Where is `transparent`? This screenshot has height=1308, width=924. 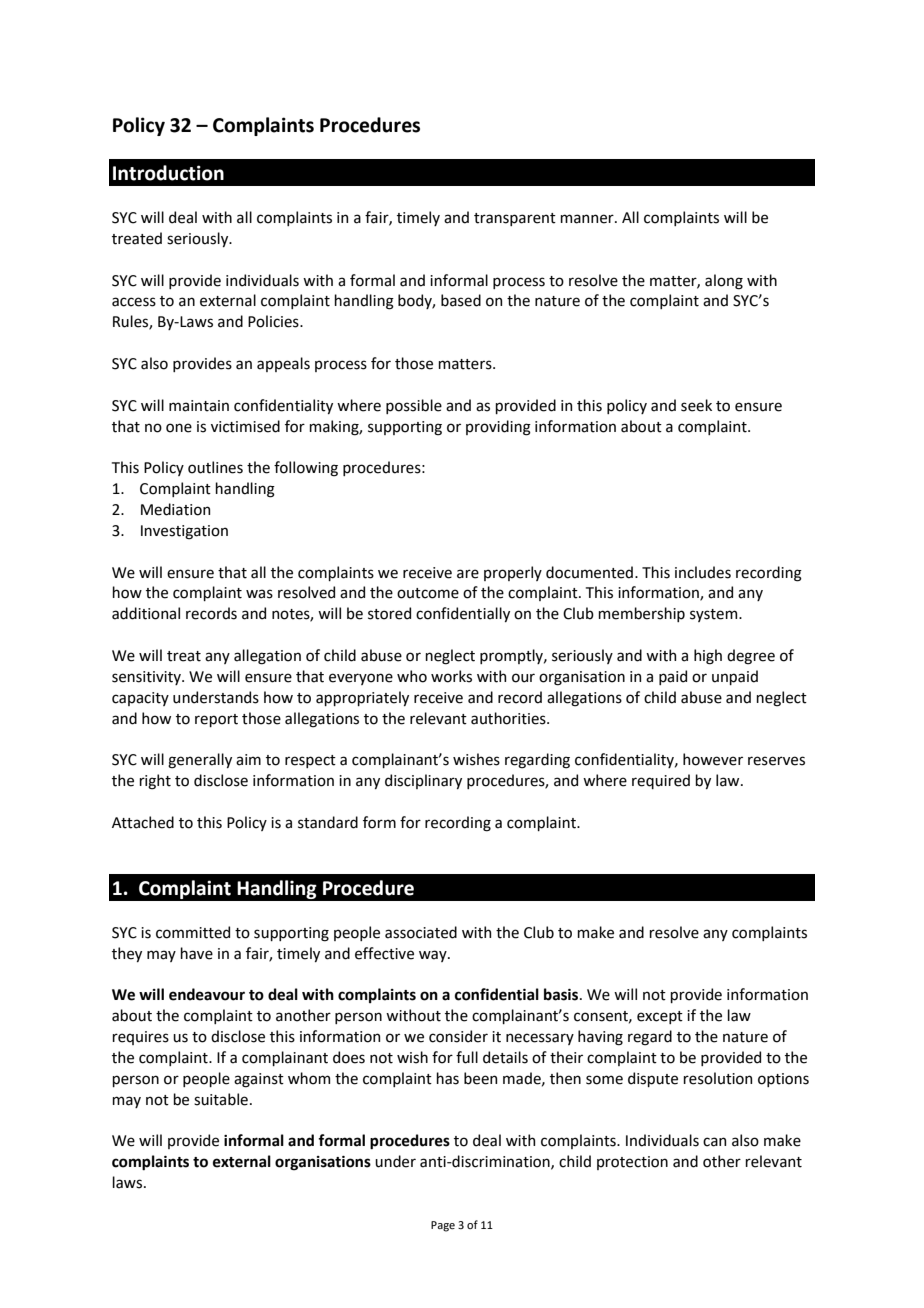 transparent is located at coordinates (515, 219).
